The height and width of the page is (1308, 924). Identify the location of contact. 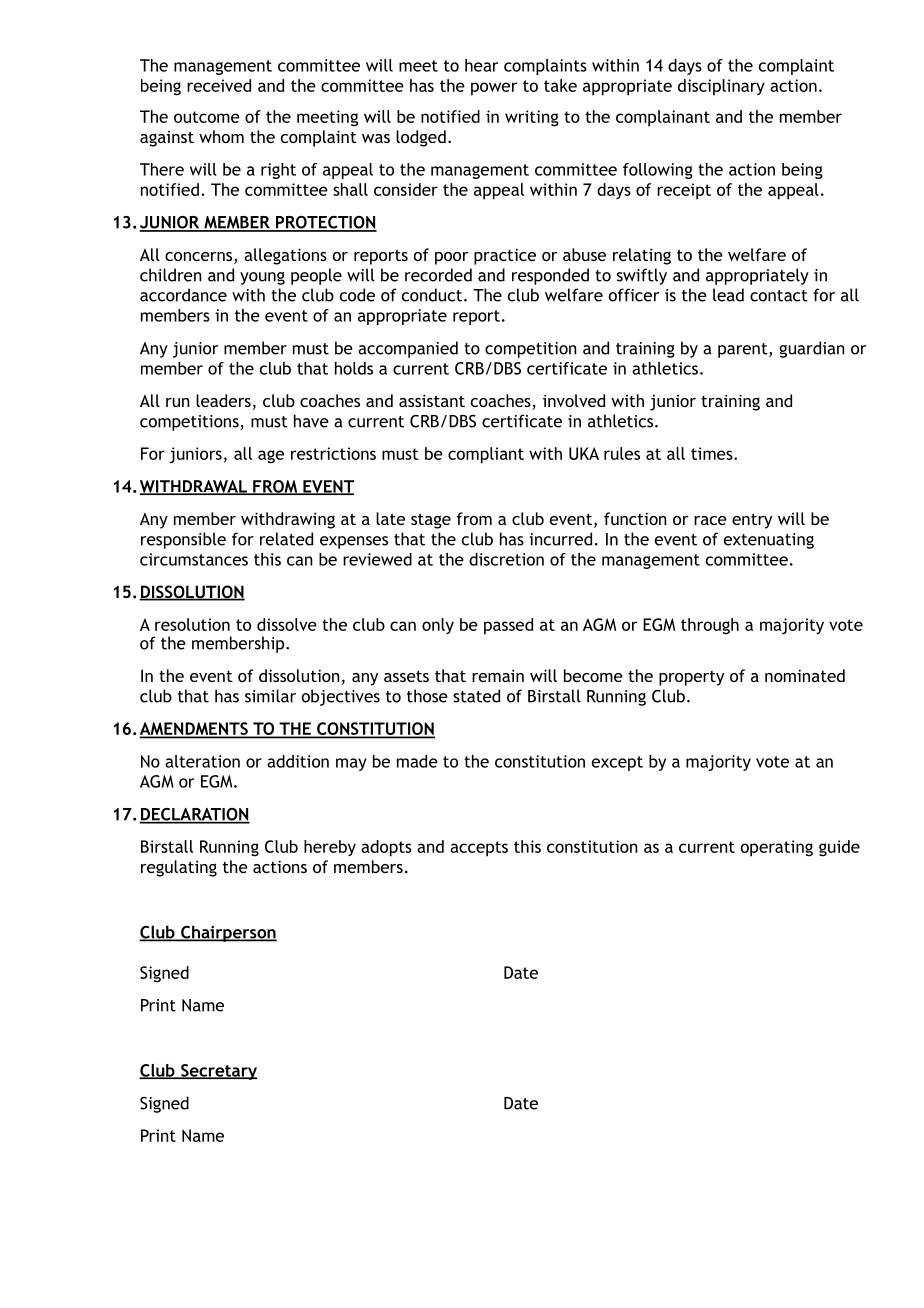
(779, 296).
